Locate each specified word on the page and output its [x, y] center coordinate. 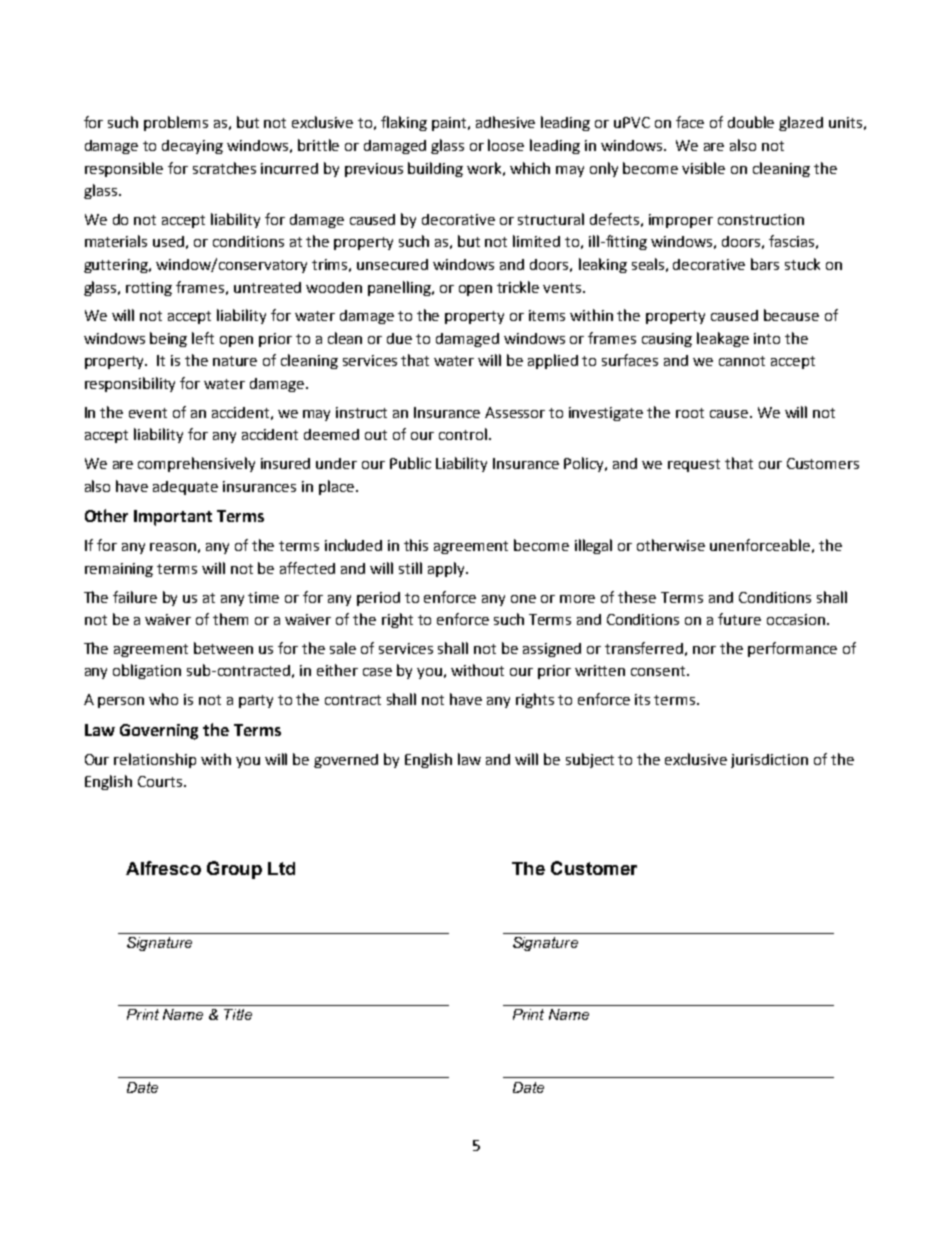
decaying [192, 147]
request [694, 465]
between [223, 648]
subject [590, 760]
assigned [552, 650]
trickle [518, 287]
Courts [160, 781]
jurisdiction [769, 761]
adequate [185, 488]
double [751, 122]
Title [238, 1014]
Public [410, 463]
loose [506, 145]
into [767, 338]
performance [792, 649]
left [203, 338]
